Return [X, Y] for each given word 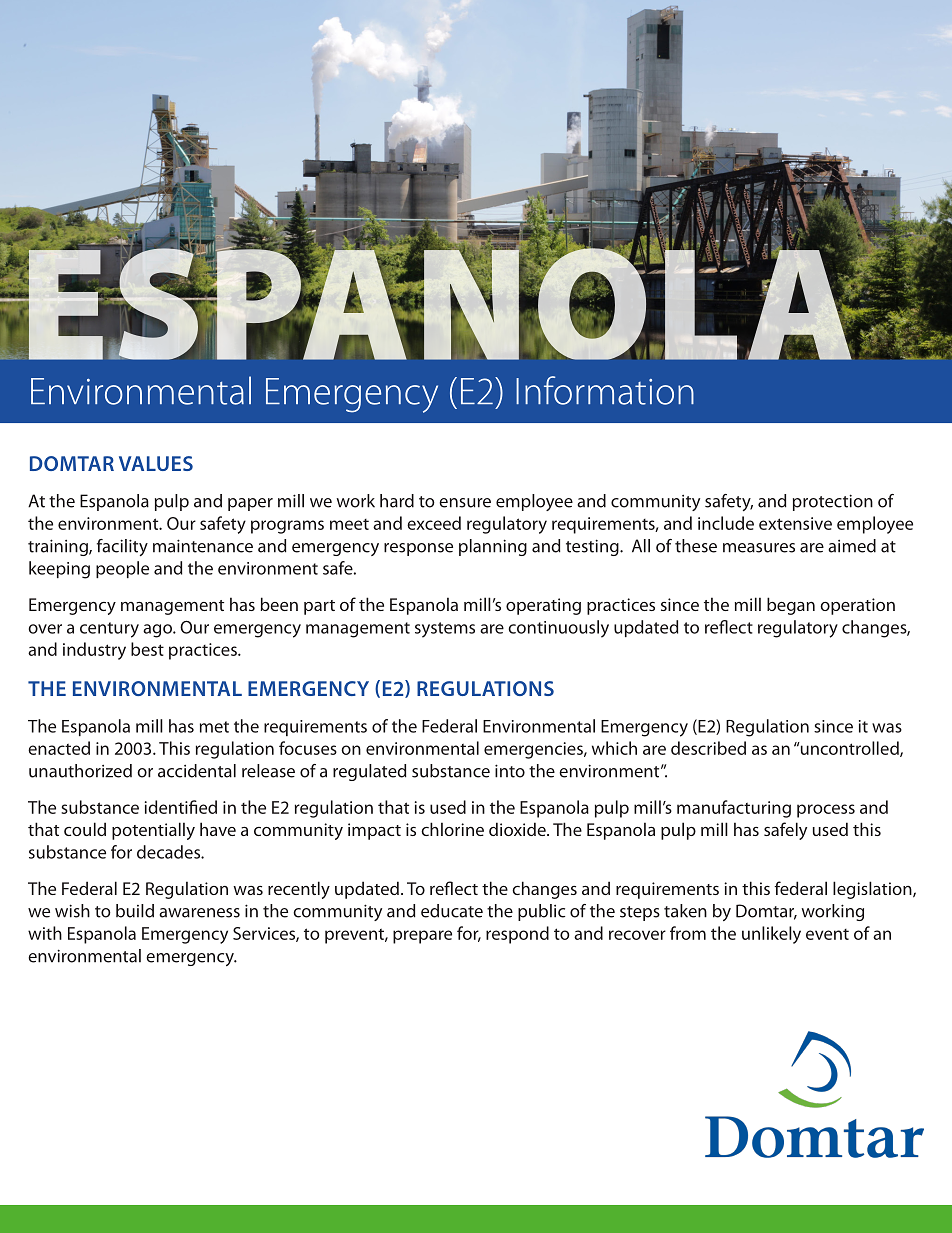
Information [605, 390]
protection [833, 502]
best [147, 649]
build [135, 911]
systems [445, 630]
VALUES [156, 463]
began [791, 606]
